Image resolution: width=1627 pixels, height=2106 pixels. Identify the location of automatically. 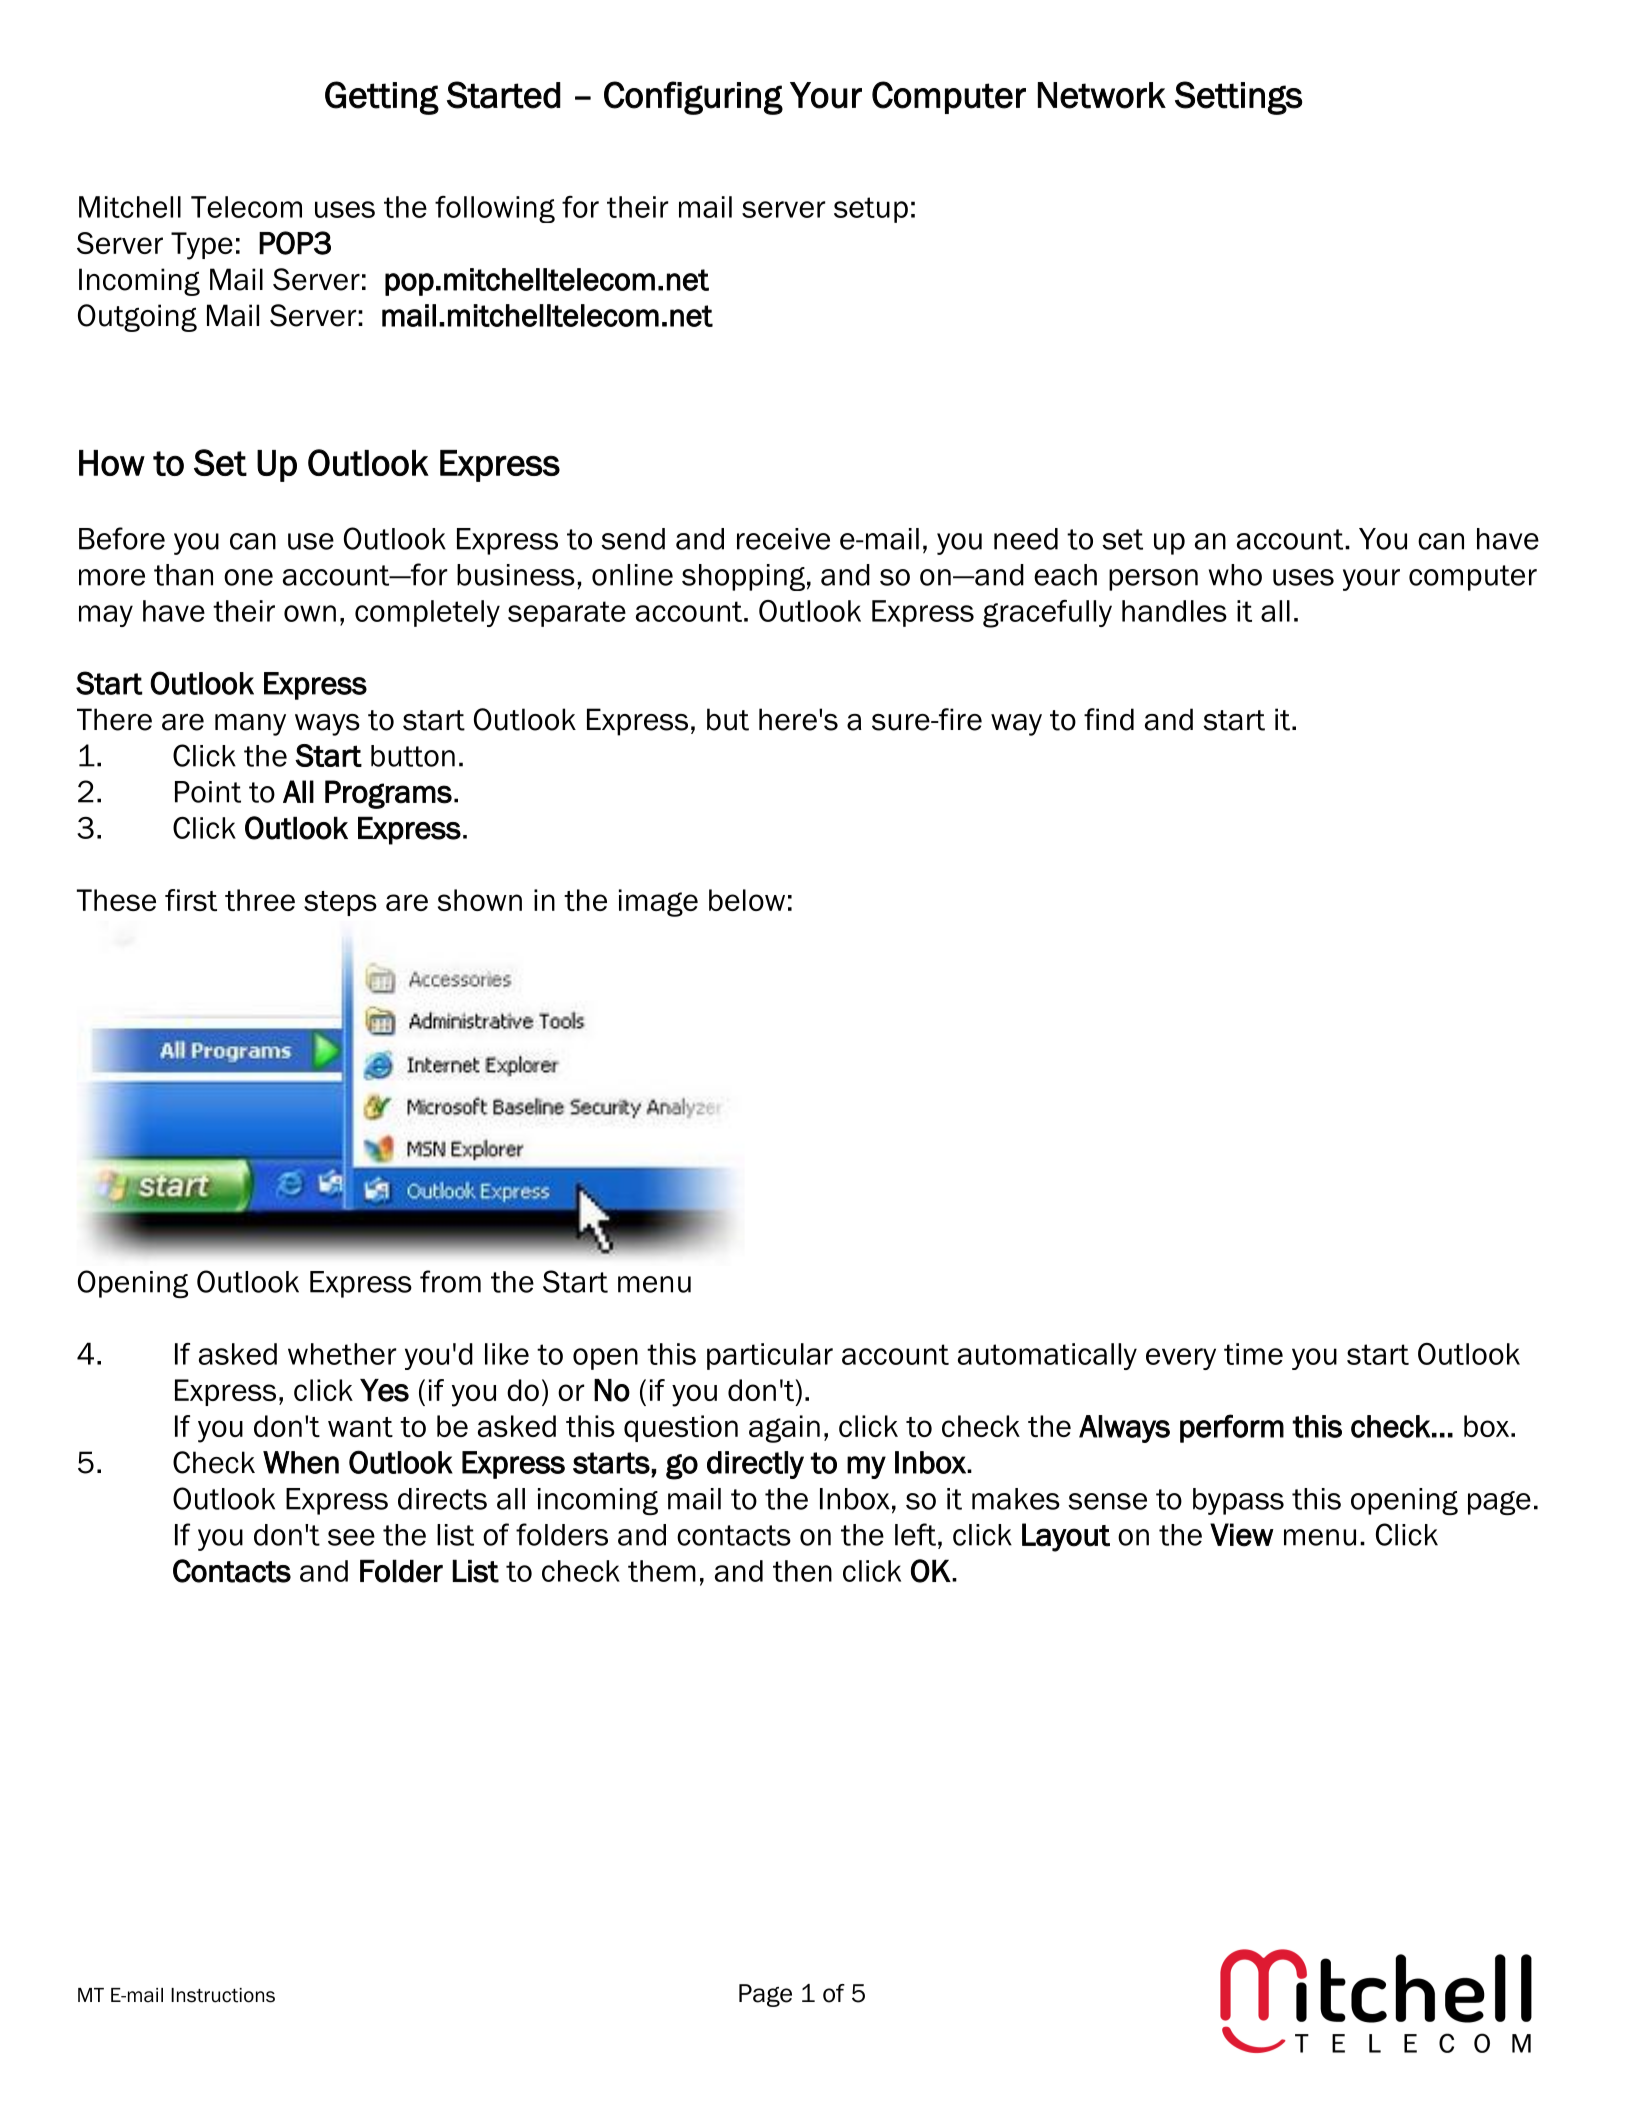
(1047, 1356).
